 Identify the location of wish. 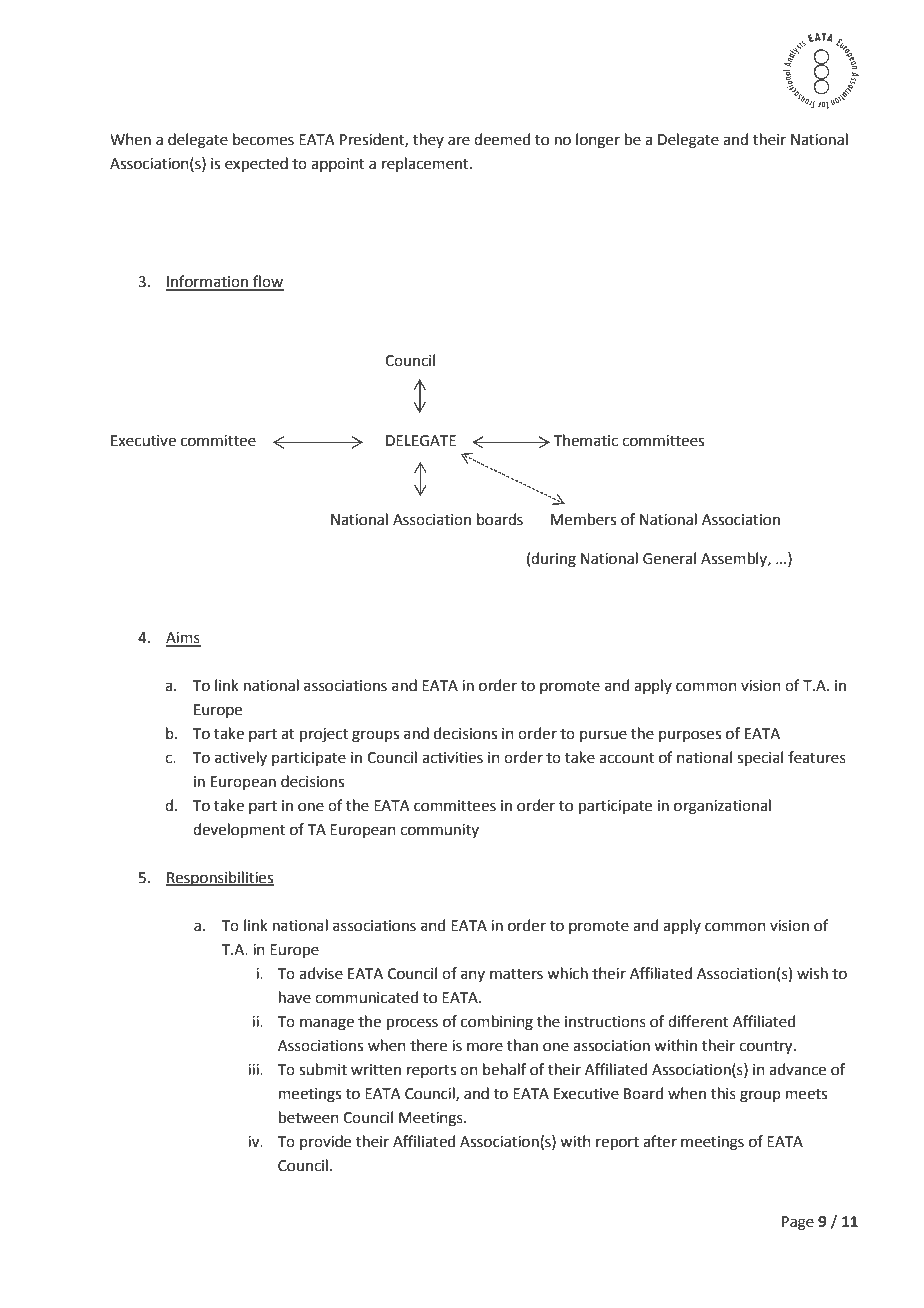
(812, 973).
